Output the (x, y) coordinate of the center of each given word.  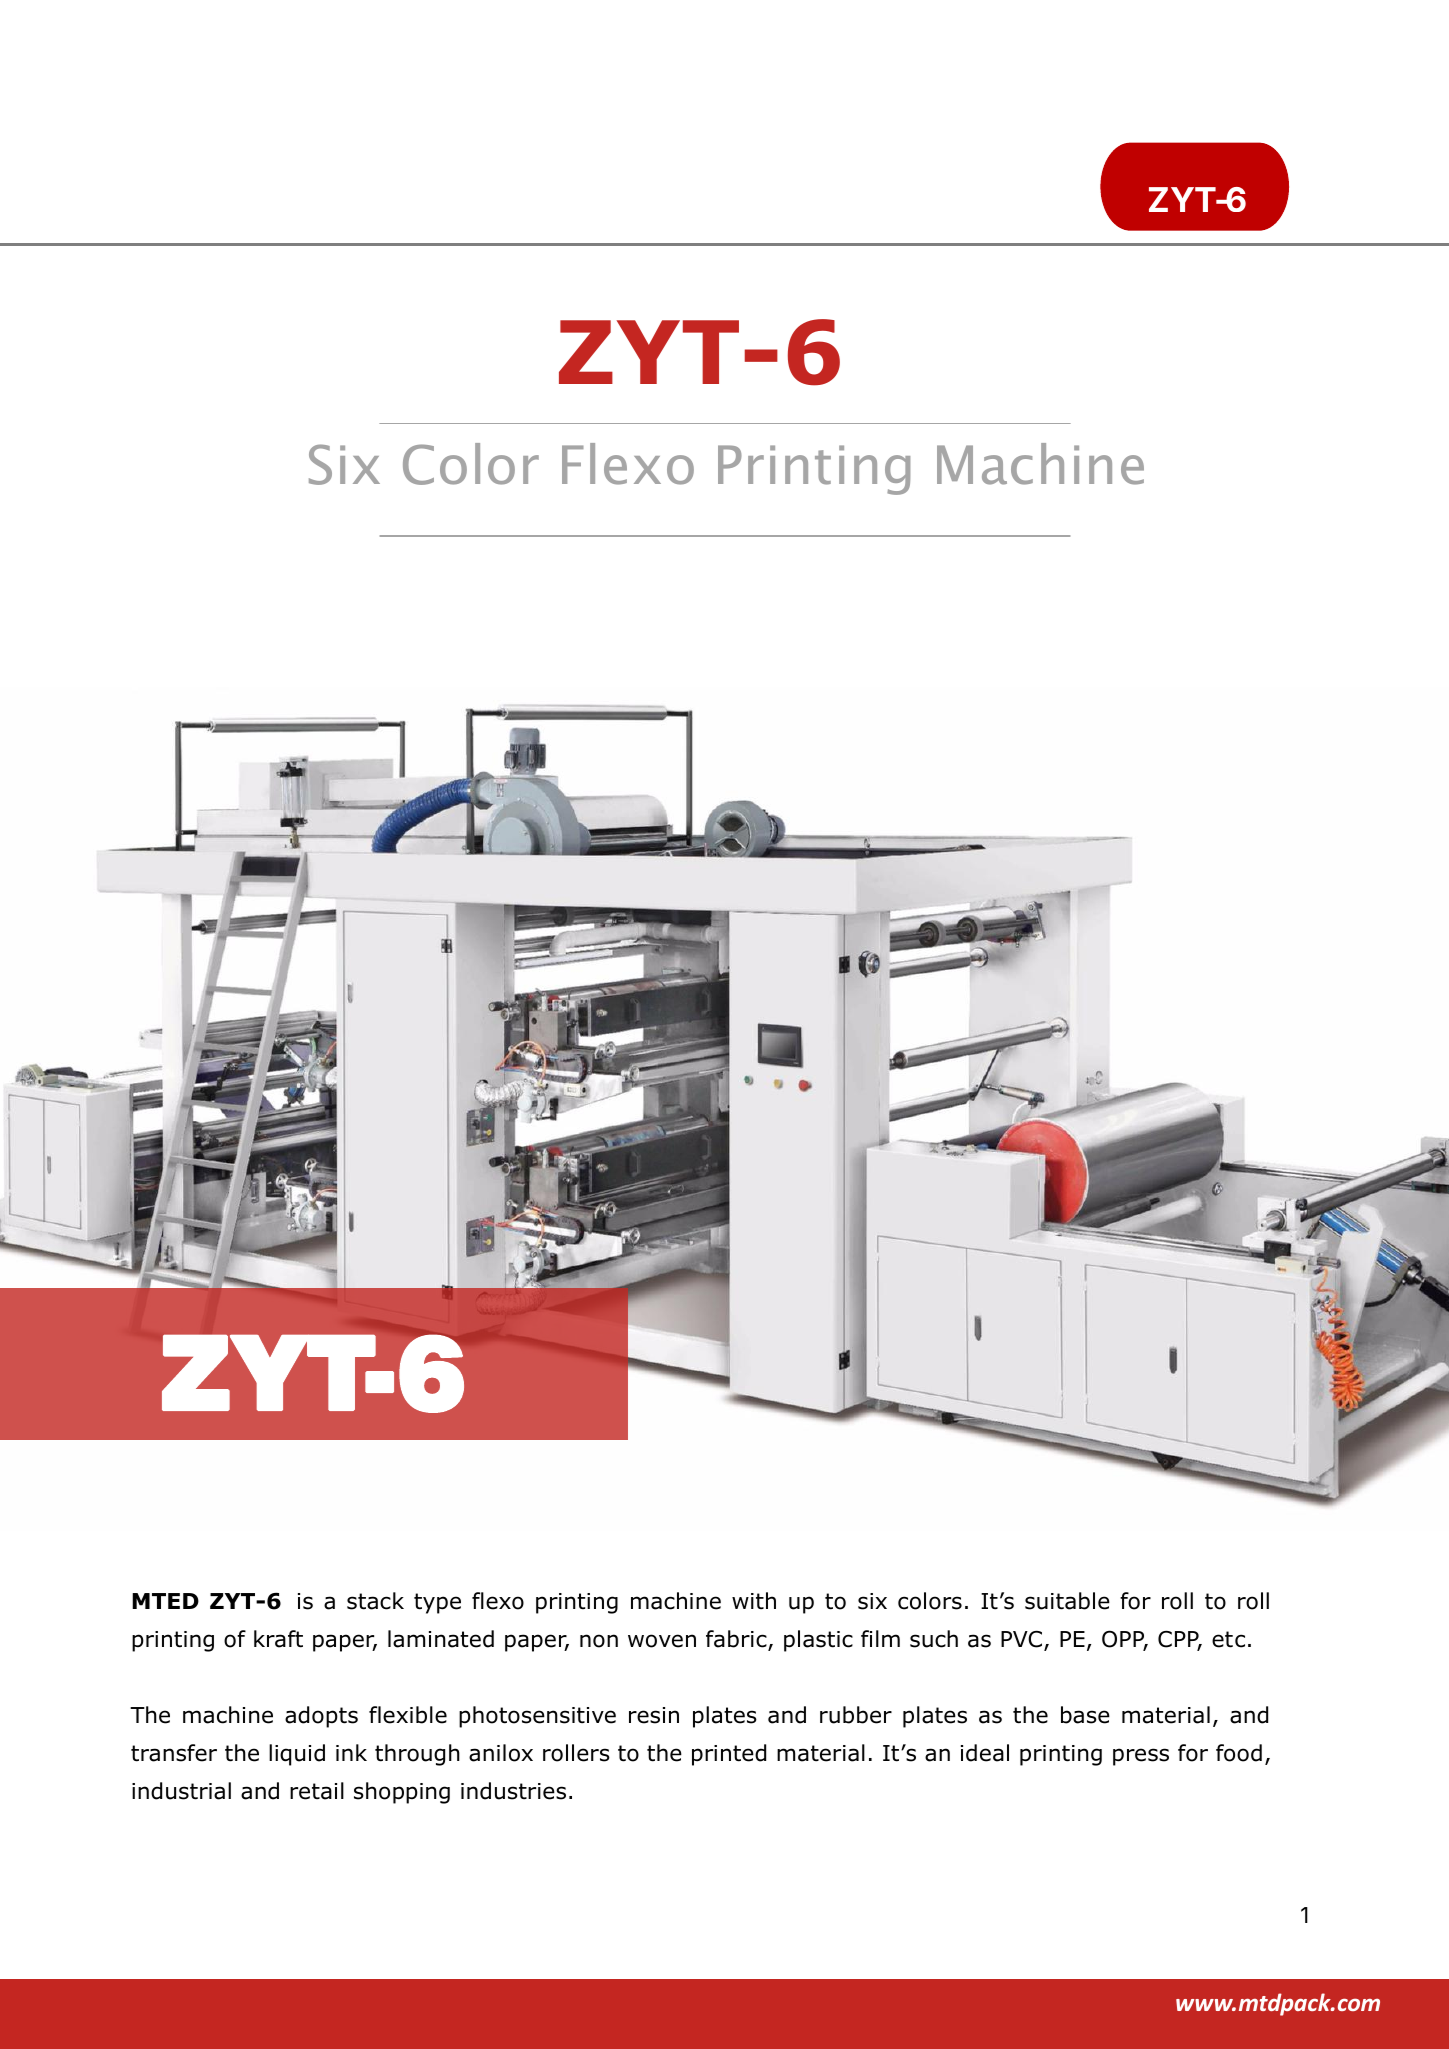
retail (317, 1791)
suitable (1067, 1601)
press (1141, 1757)
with (754, 1601)
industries (513, 1791)
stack (375, 1601)
